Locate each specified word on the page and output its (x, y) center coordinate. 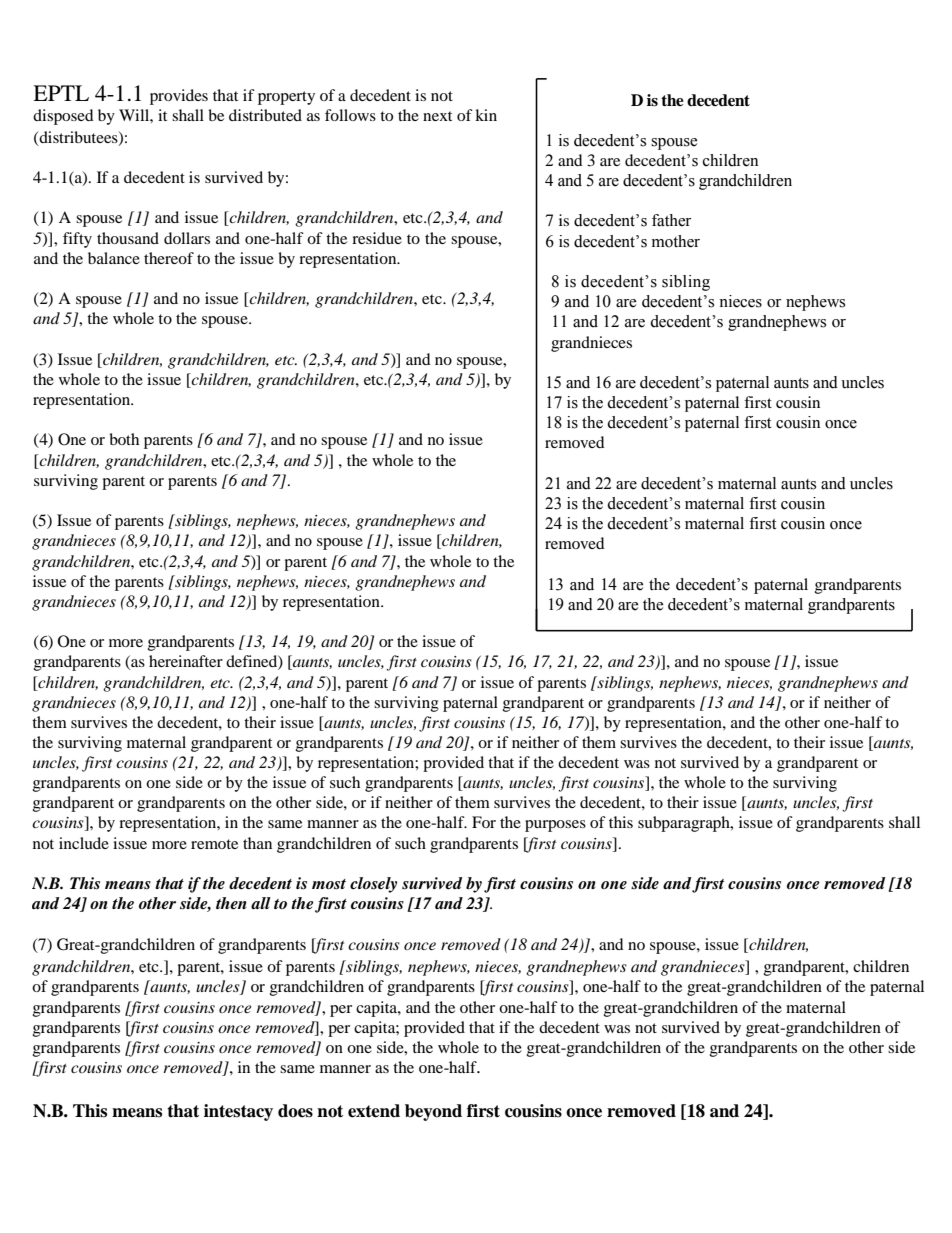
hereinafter (186, 661)
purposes (555, 826)
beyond (433, 1112)
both (124, 439)
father (671, 220)
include (84, 843)
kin (486, 115)
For (484, 822)
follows (350, 115)
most (329, 884)
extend (374, 1111)
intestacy (238, 1112)
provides (179, 97)
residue (377, 238)
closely (373, 885)
